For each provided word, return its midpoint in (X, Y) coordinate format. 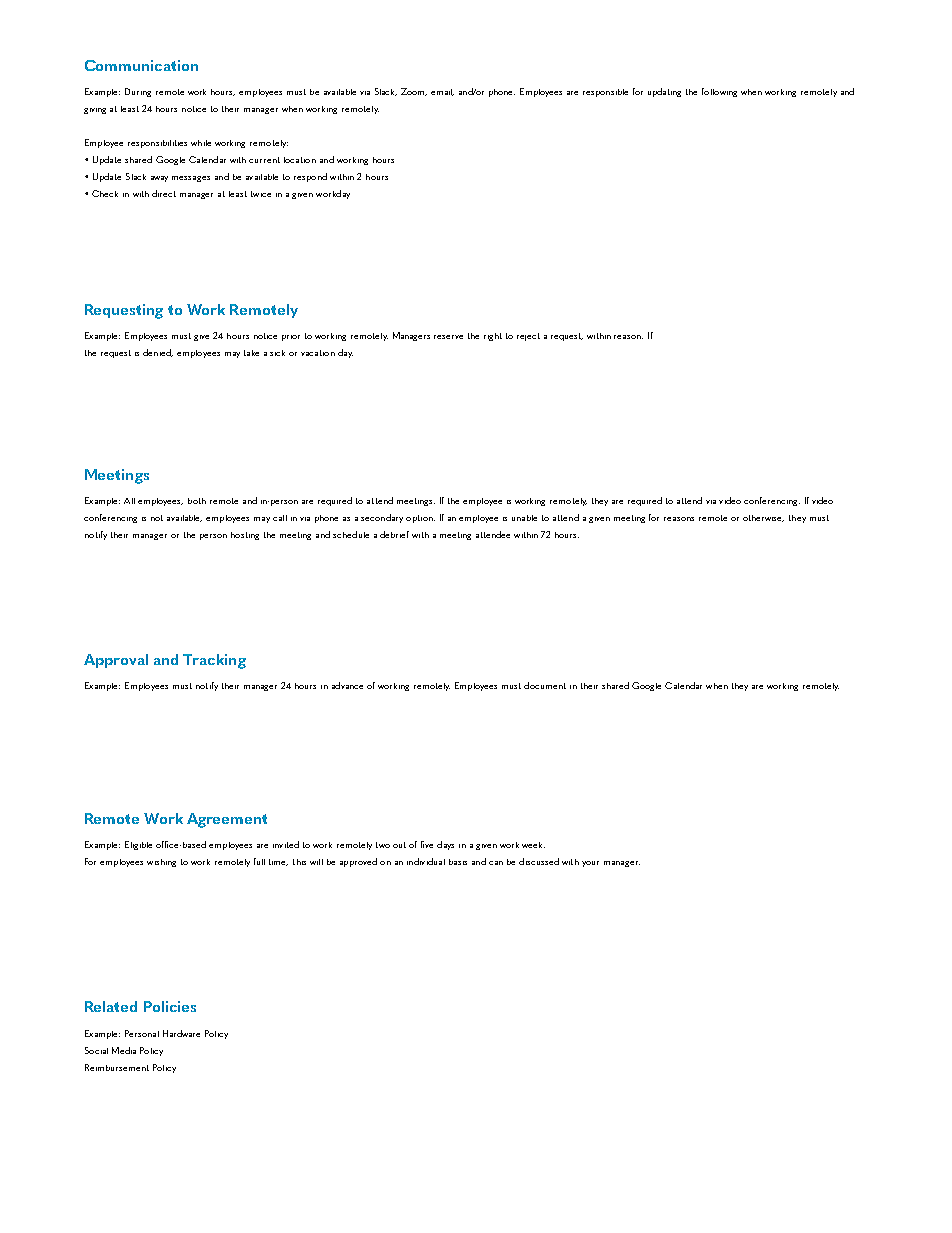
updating (664, 92)
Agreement (227, 820)
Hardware (181, 1033)
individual (426, 861)
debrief (394, 534)
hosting (245, 536)
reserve (448, 337)
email (442, 92)
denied (158, 353)
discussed (539, 861)
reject (528, 337)
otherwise (763, 518)
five (427, 844)
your (590, 864)
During (138, 92)
